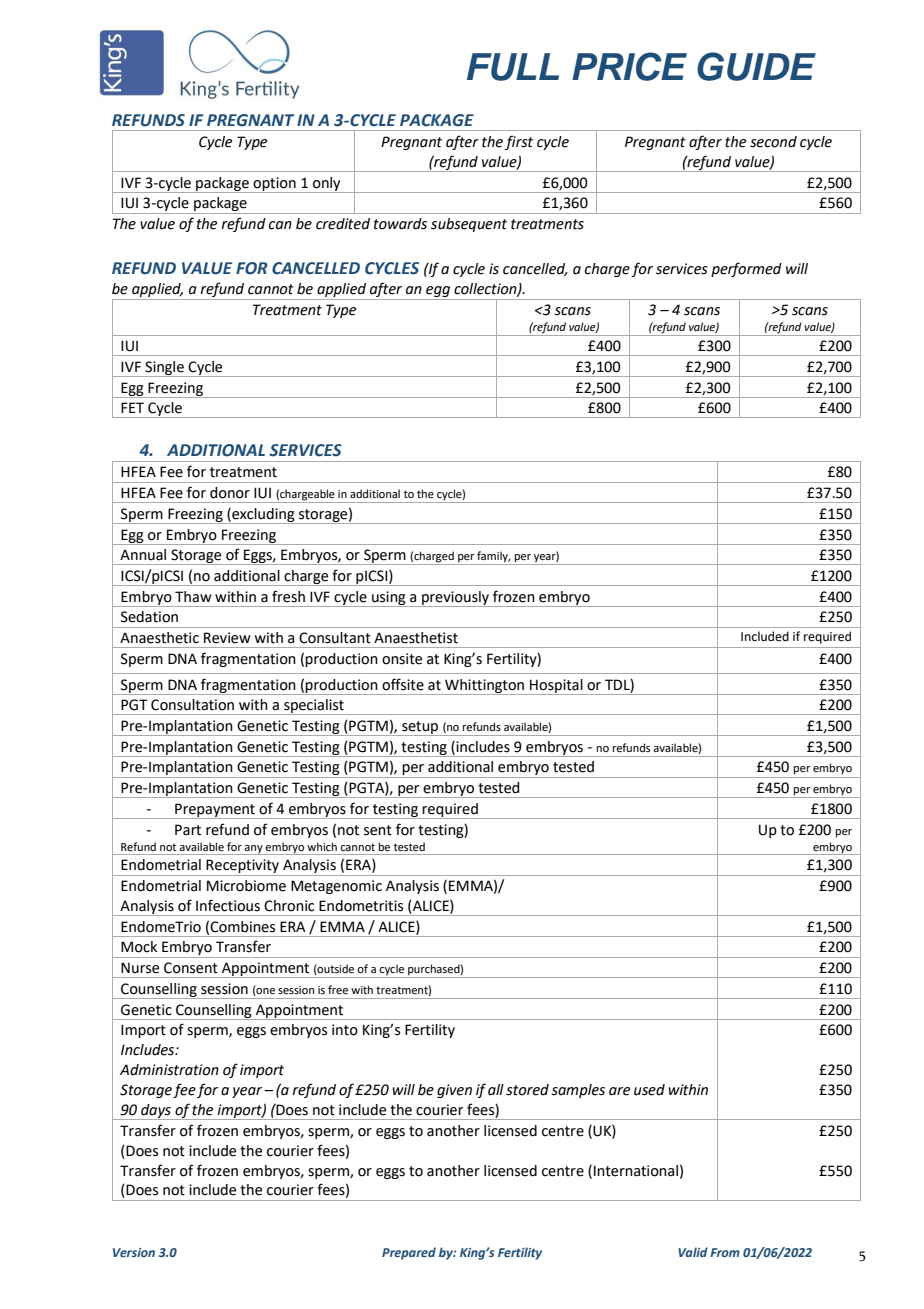  I want to click on Single, so click(164, 369).
